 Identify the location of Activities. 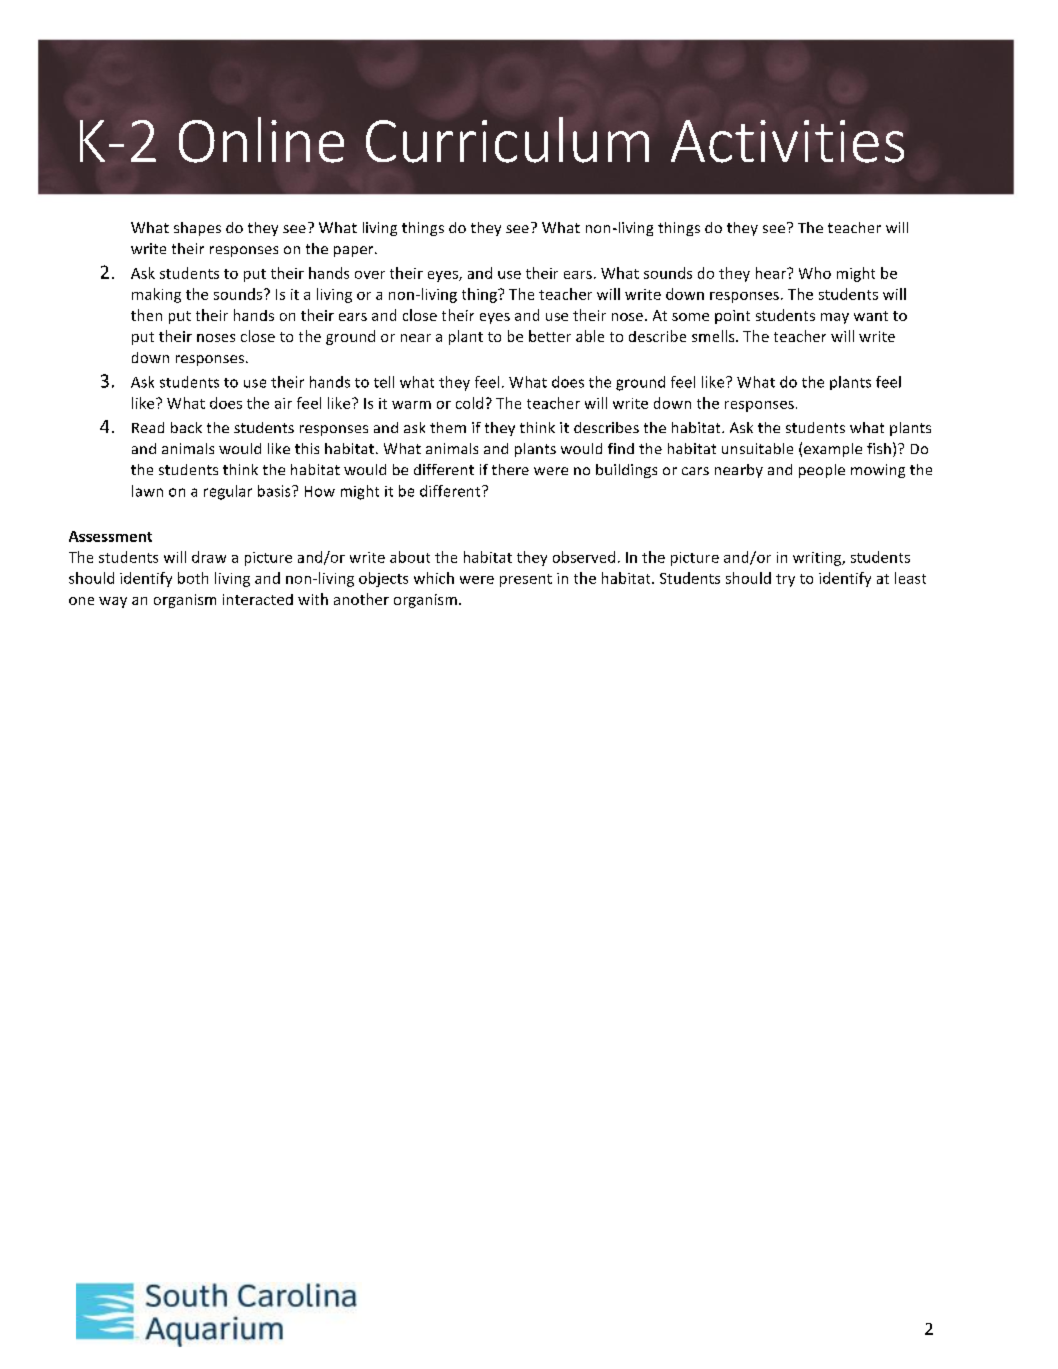
(787, 141).
